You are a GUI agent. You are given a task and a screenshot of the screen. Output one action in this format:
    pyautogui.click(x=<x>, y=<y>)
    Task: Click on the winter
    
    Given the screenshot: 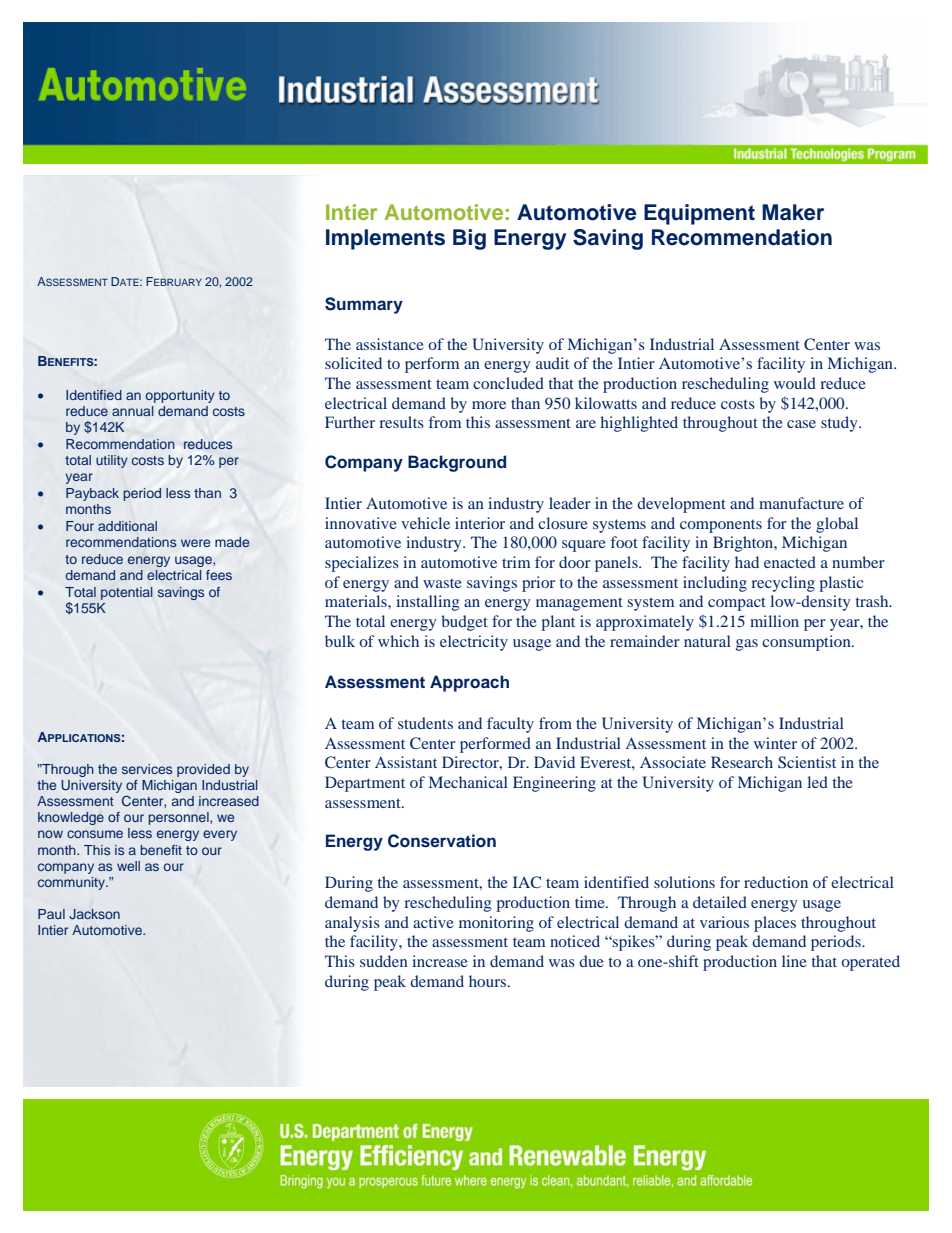 What is the action you would take?
    pyautogui.click(x=775, y=743)
